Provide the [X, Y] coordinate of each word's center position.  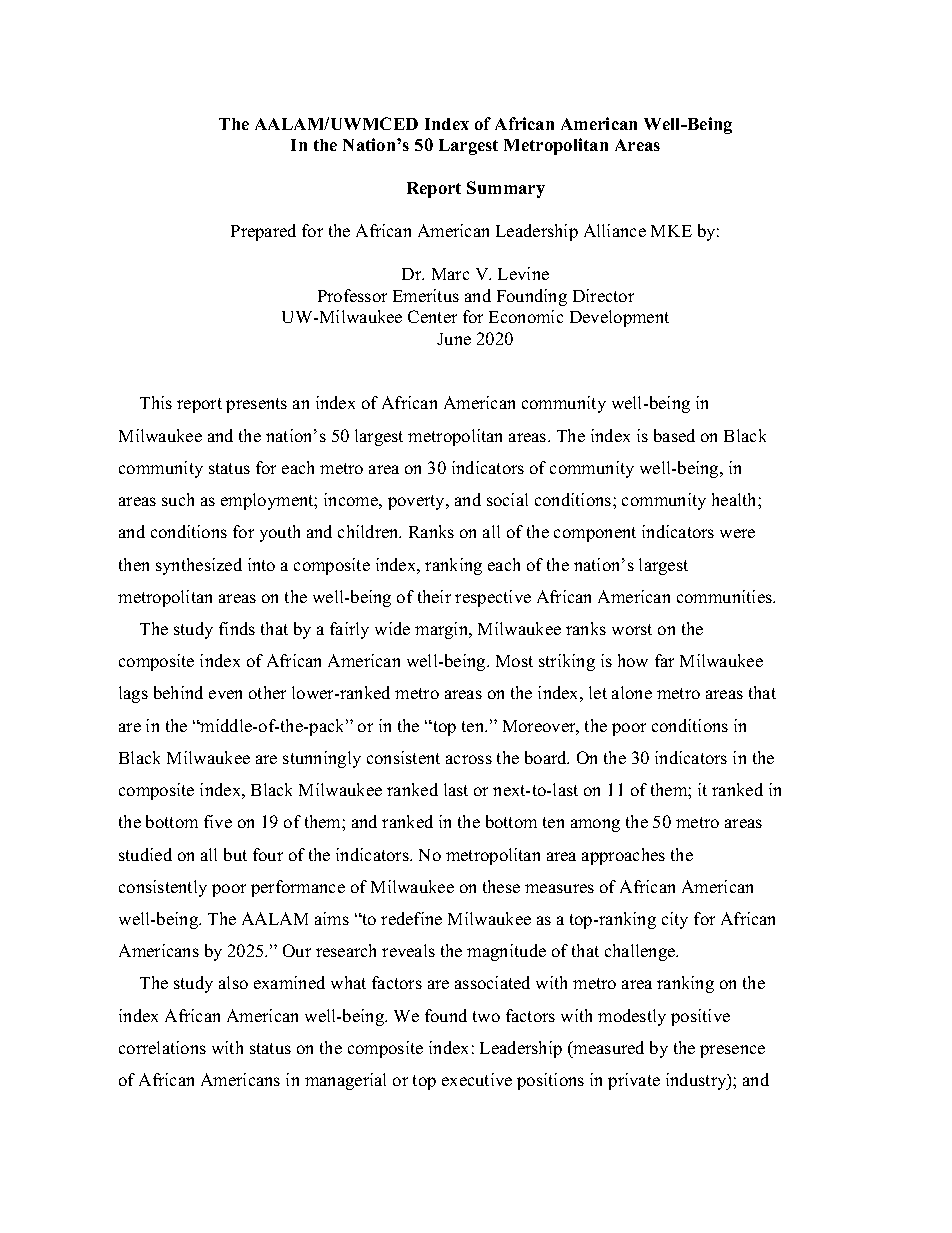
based [674, 435]
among [595, 825]
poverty [417, 502]
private [634, 1081]
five [218, 821]
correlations [162, 1047]
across [469, 759]
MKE [671, 231]
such [178, 499]
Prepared [263, 232]
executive [477, 1079]
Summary [506, 189]
